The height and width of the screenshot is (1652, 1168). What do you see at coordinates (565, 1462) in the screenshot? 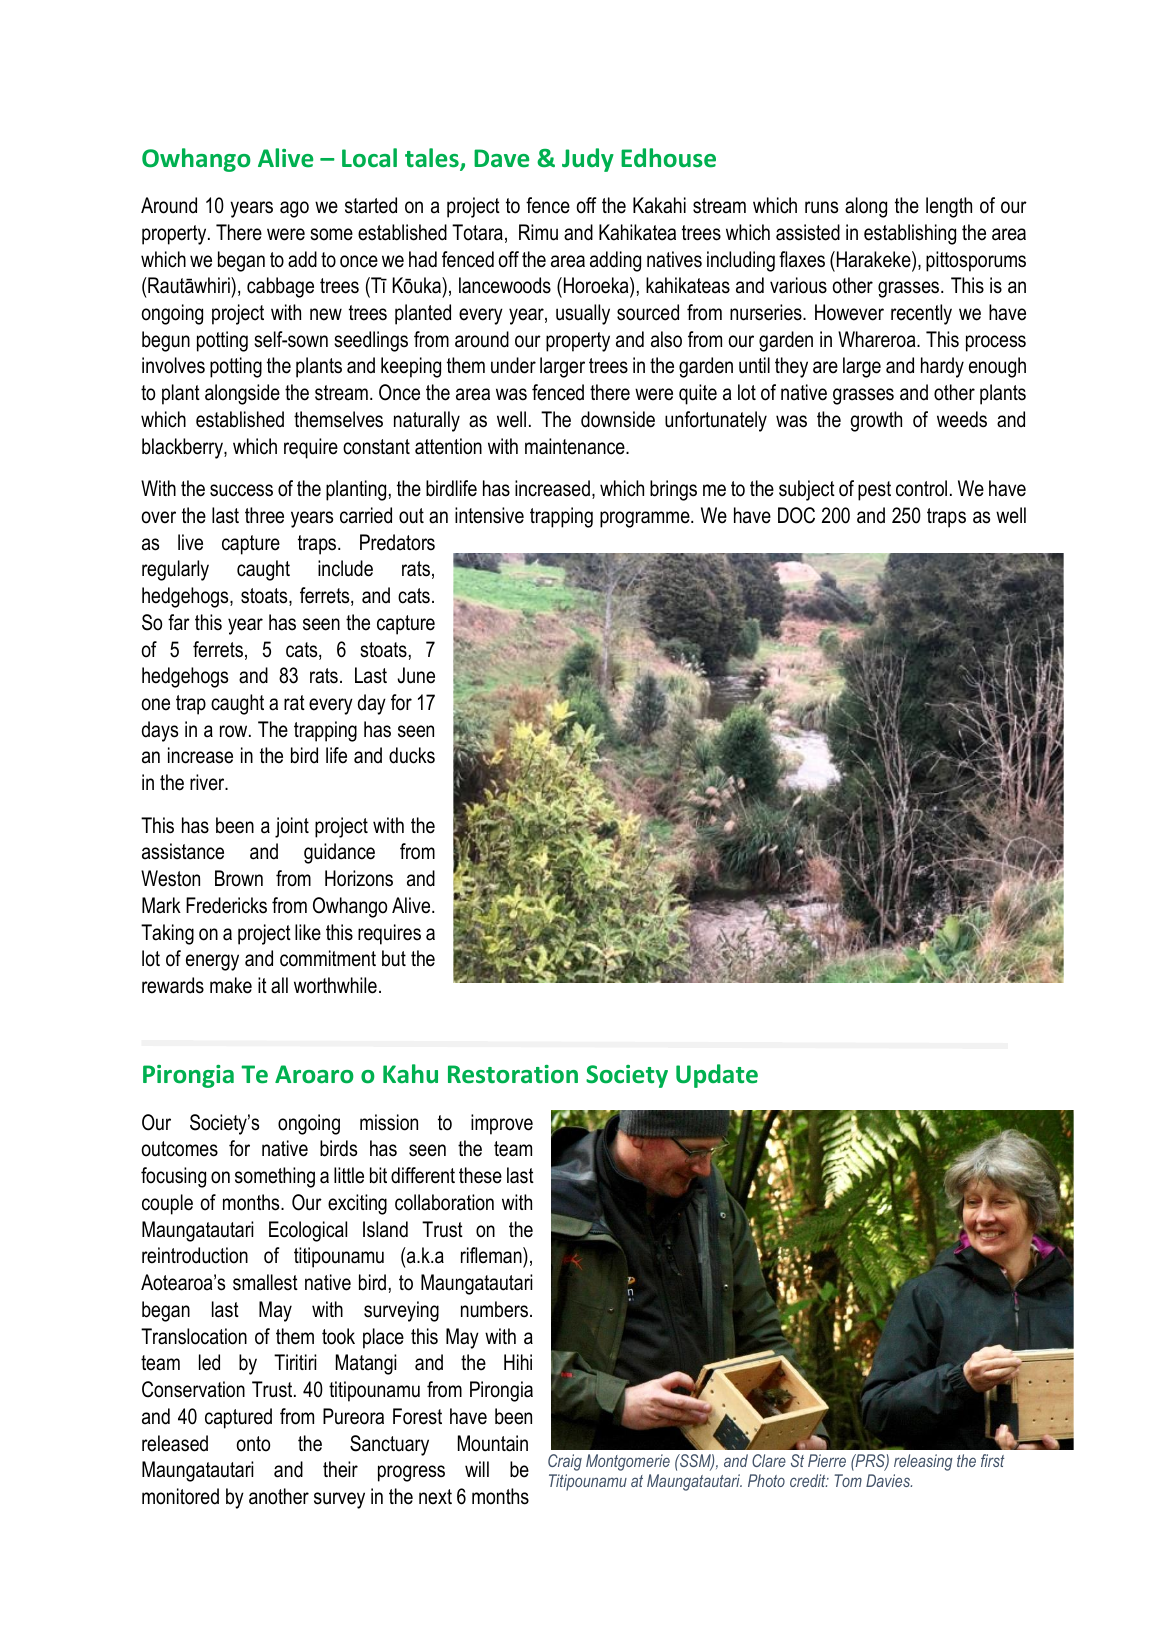
I see `Craig` at bounding box center [565, 1462].
